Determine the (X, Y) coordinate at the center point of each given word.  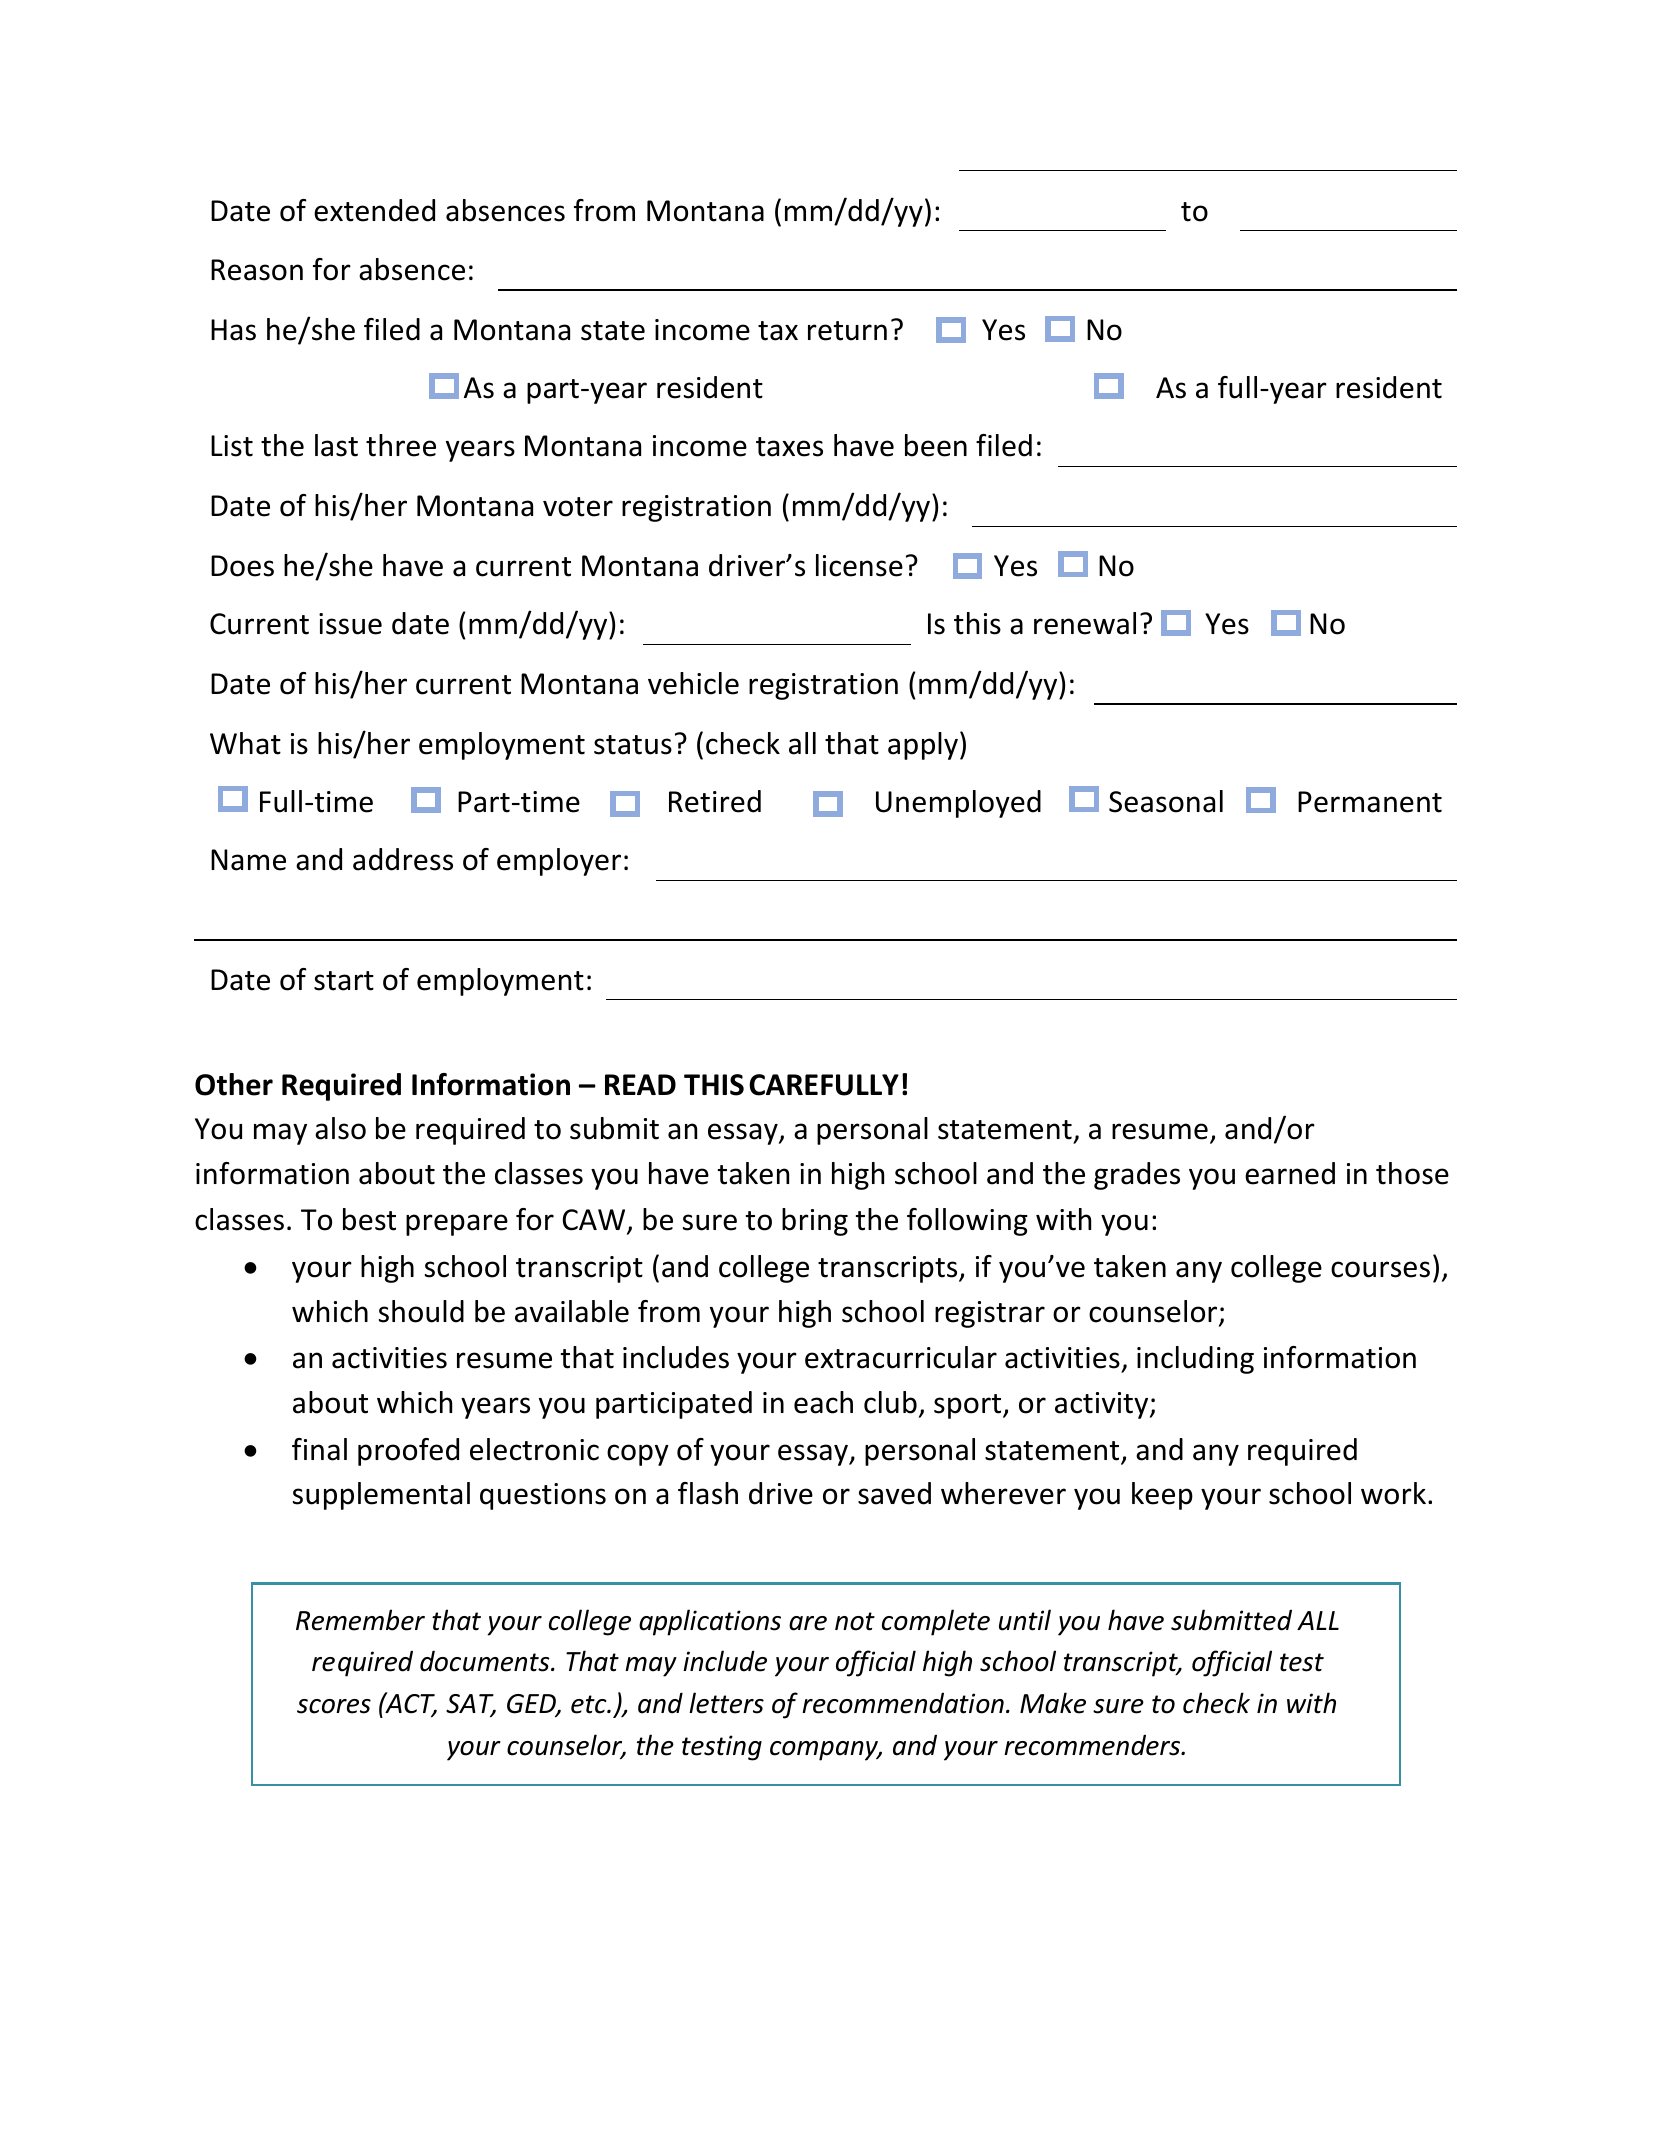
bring (815, 1222)
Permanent (1370, 802)
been (936, 445)
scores (334, 1706)
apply (923, 746)
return (847, 331)
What (245, 743)
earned (1290, 1173)
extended (374, 210)
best (369, 1219)
